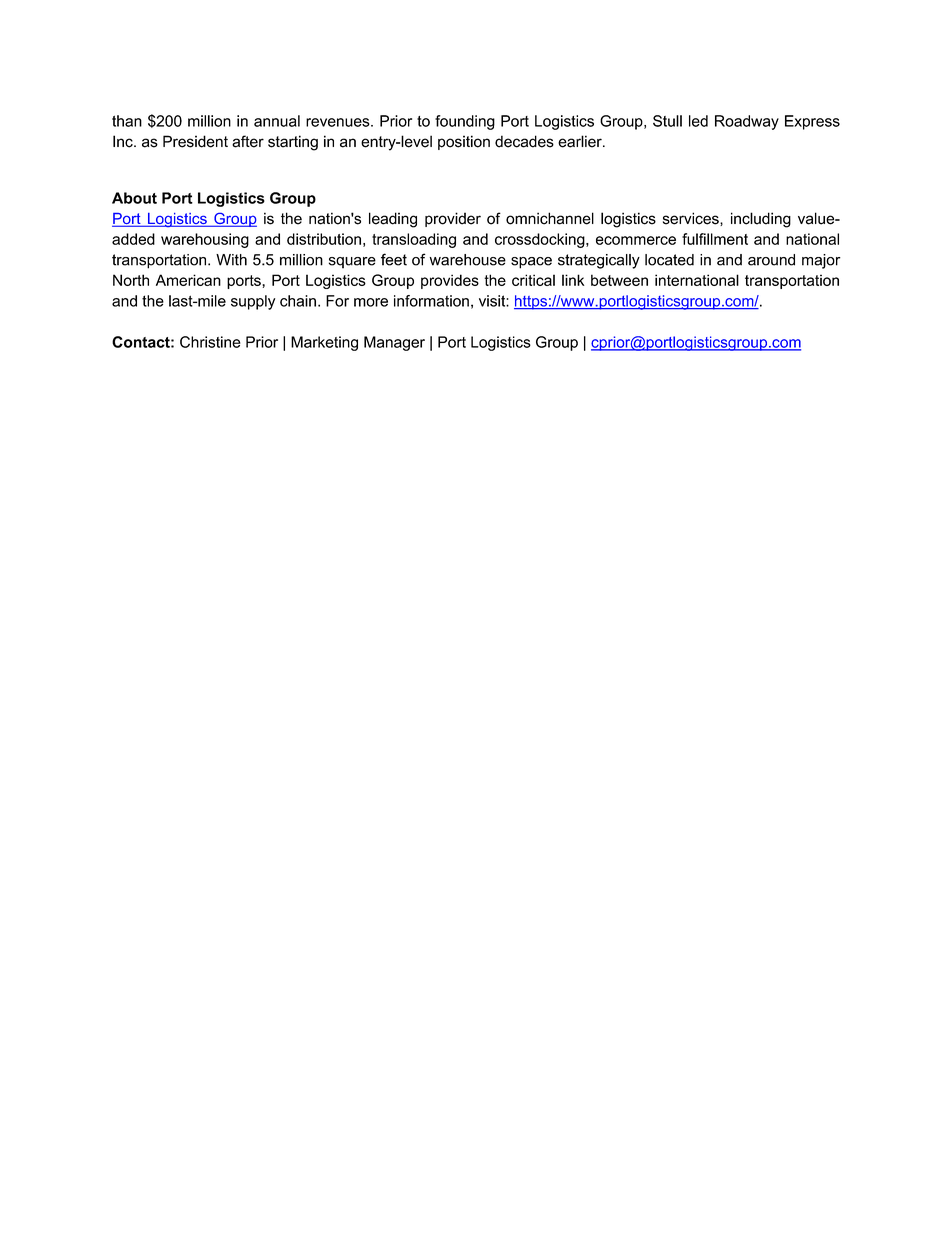  What do you see at coordinates (467, 260) in the screenshot?
I see `warehouse` at bounding box center [467, 260].
